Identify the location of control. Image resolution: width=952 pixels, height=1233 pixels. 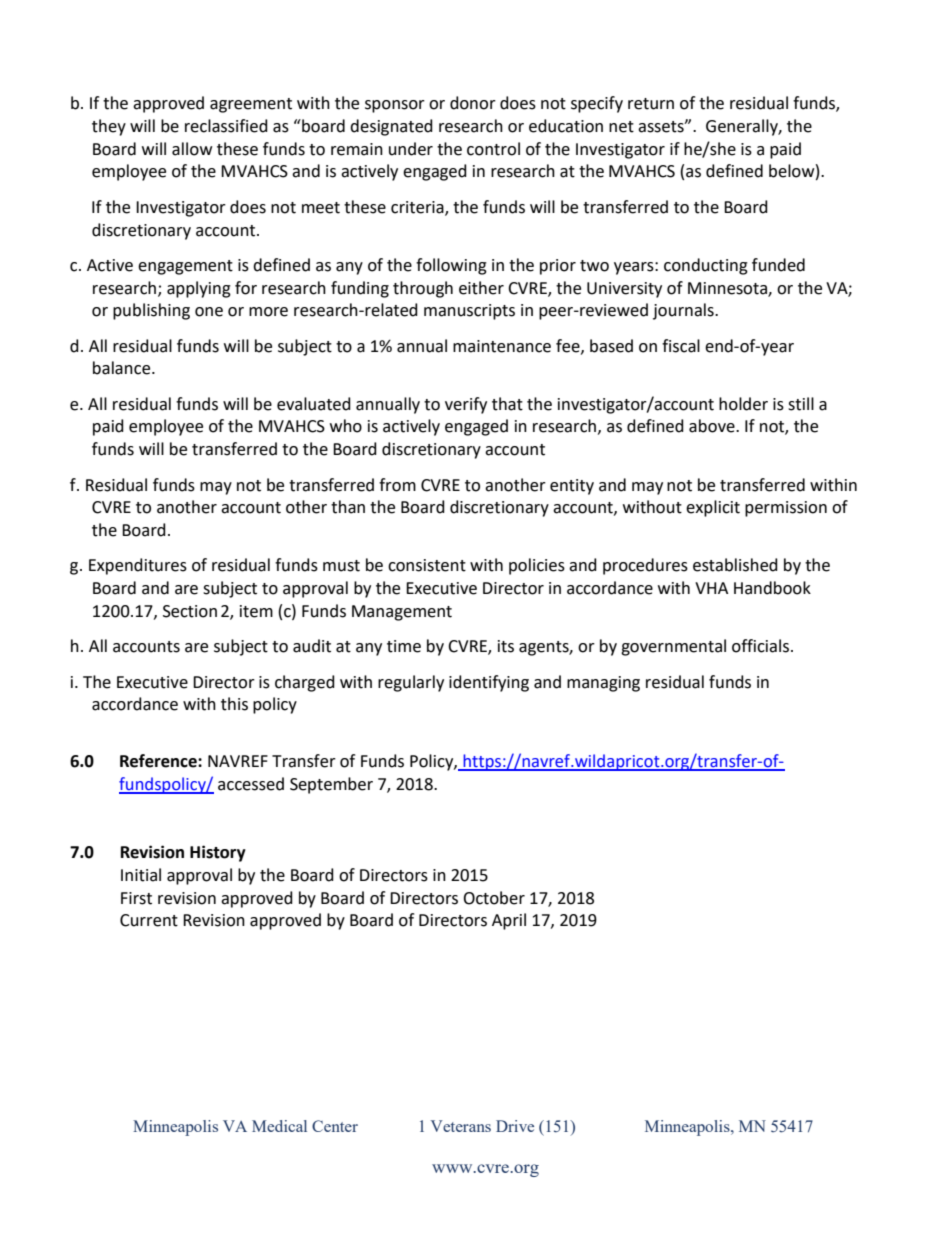
(493, 149).
